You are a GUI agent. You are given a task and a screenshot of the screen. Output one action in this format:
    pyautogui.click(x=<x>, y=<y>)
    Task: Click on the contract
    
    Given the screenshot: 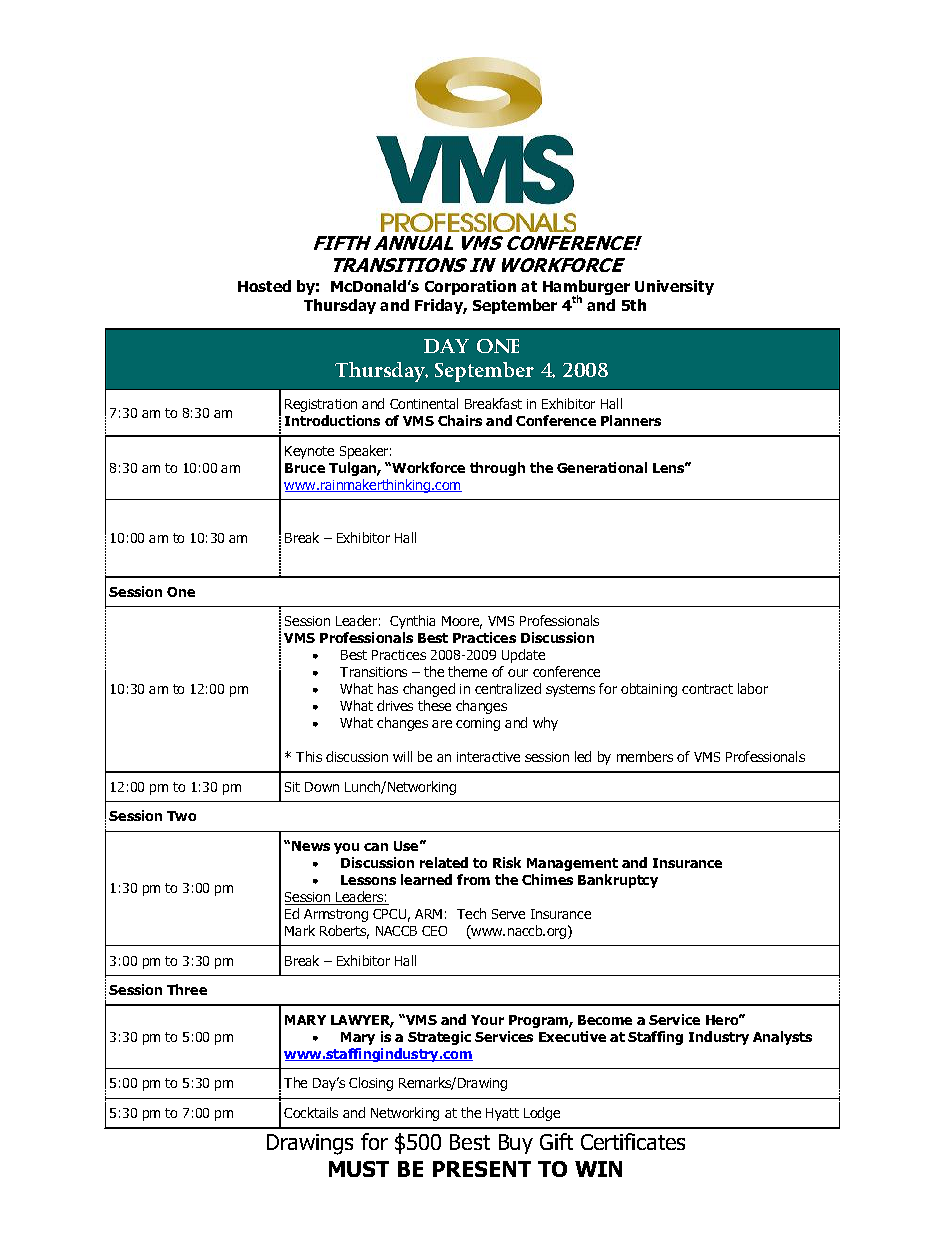 What is the action you would take?
    pyautogui.click(x=707, y=689)
